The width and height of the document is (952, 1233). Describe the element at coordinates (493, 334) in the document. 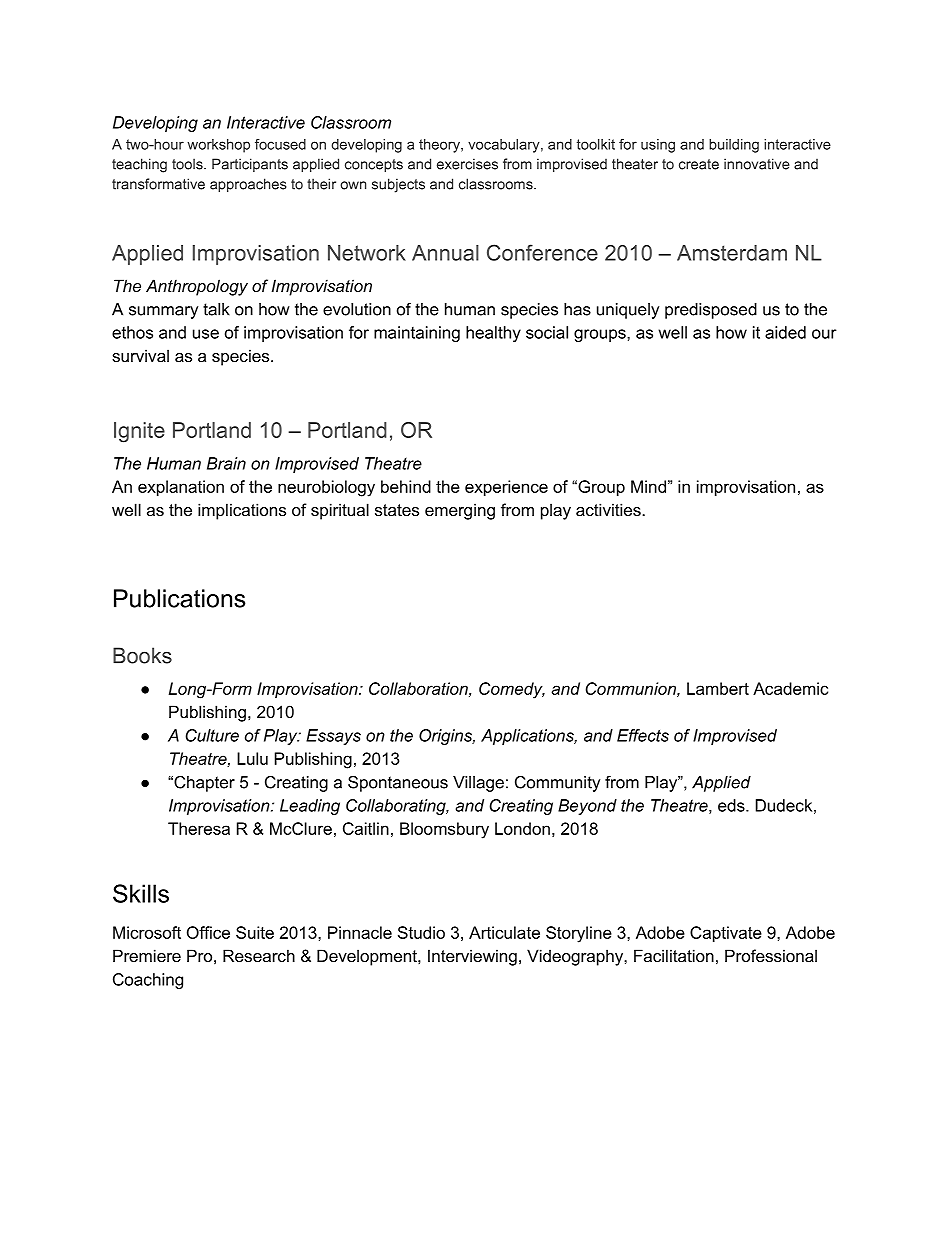

I see `healthy` at that location.
